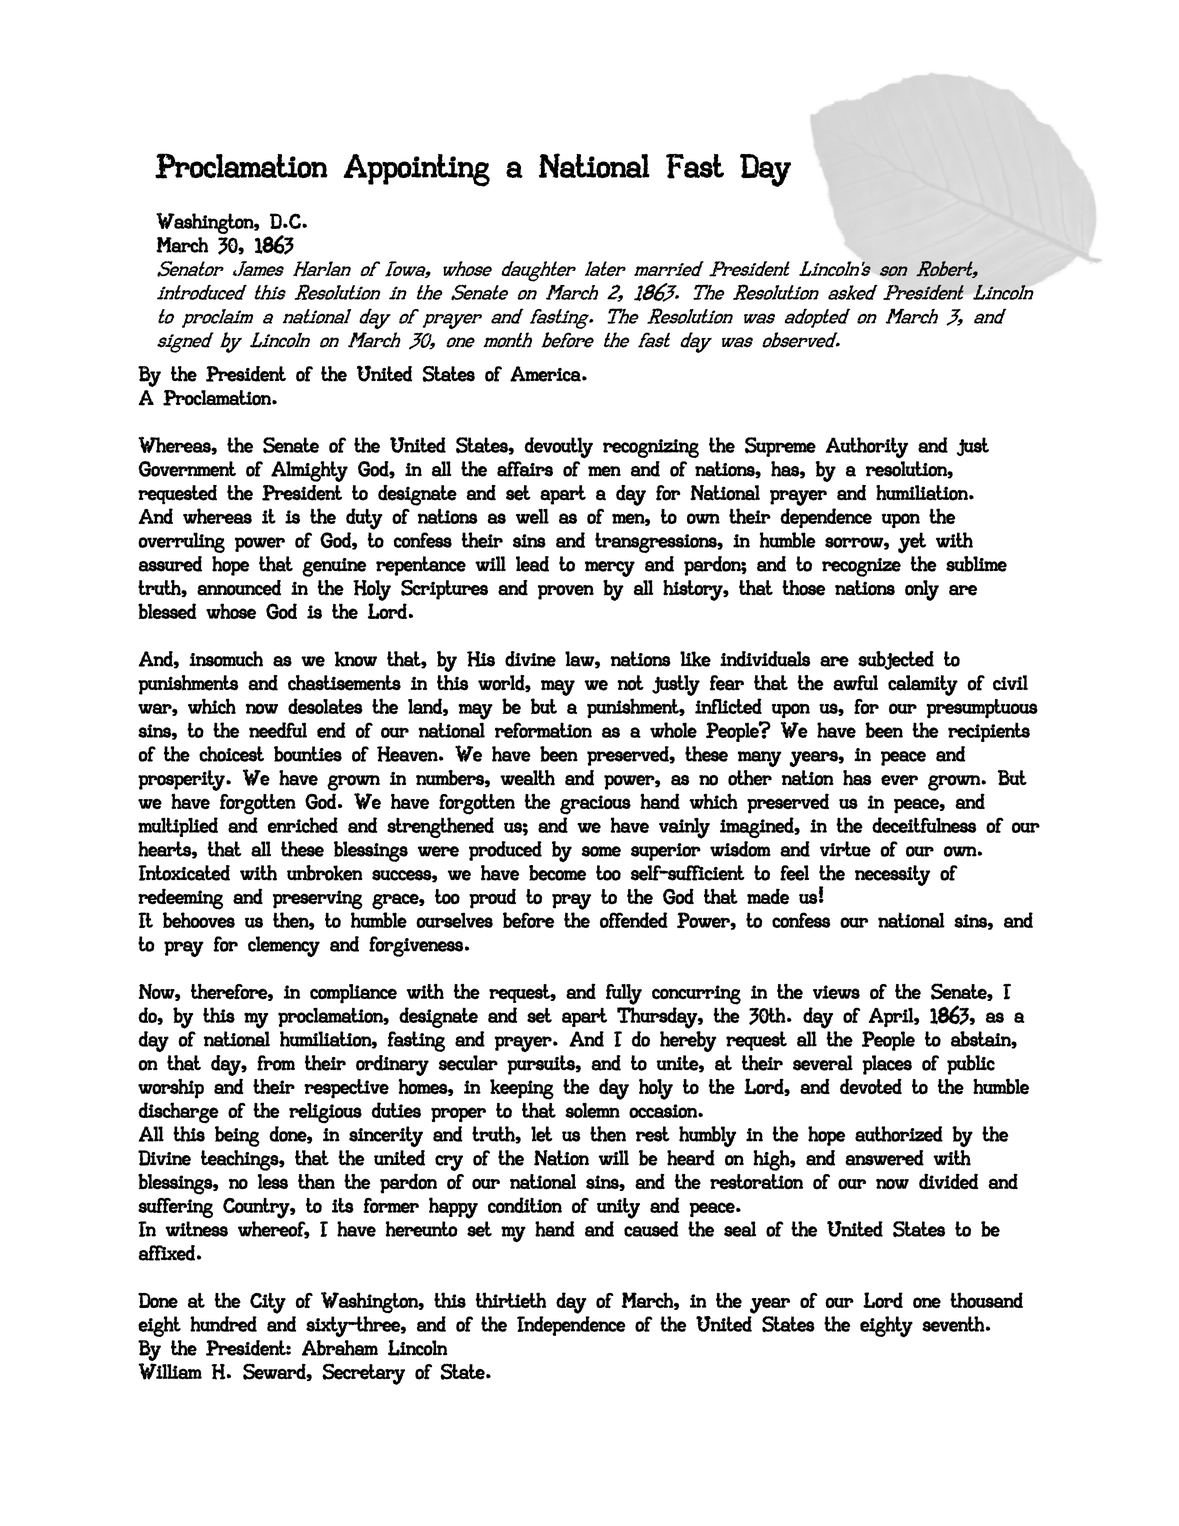 The height and width of the screenshot is (1526, 1179). What do you see at coordinates (595, 805) in the screenshot?
I see `gracious` at bounding box center [595, 805].
